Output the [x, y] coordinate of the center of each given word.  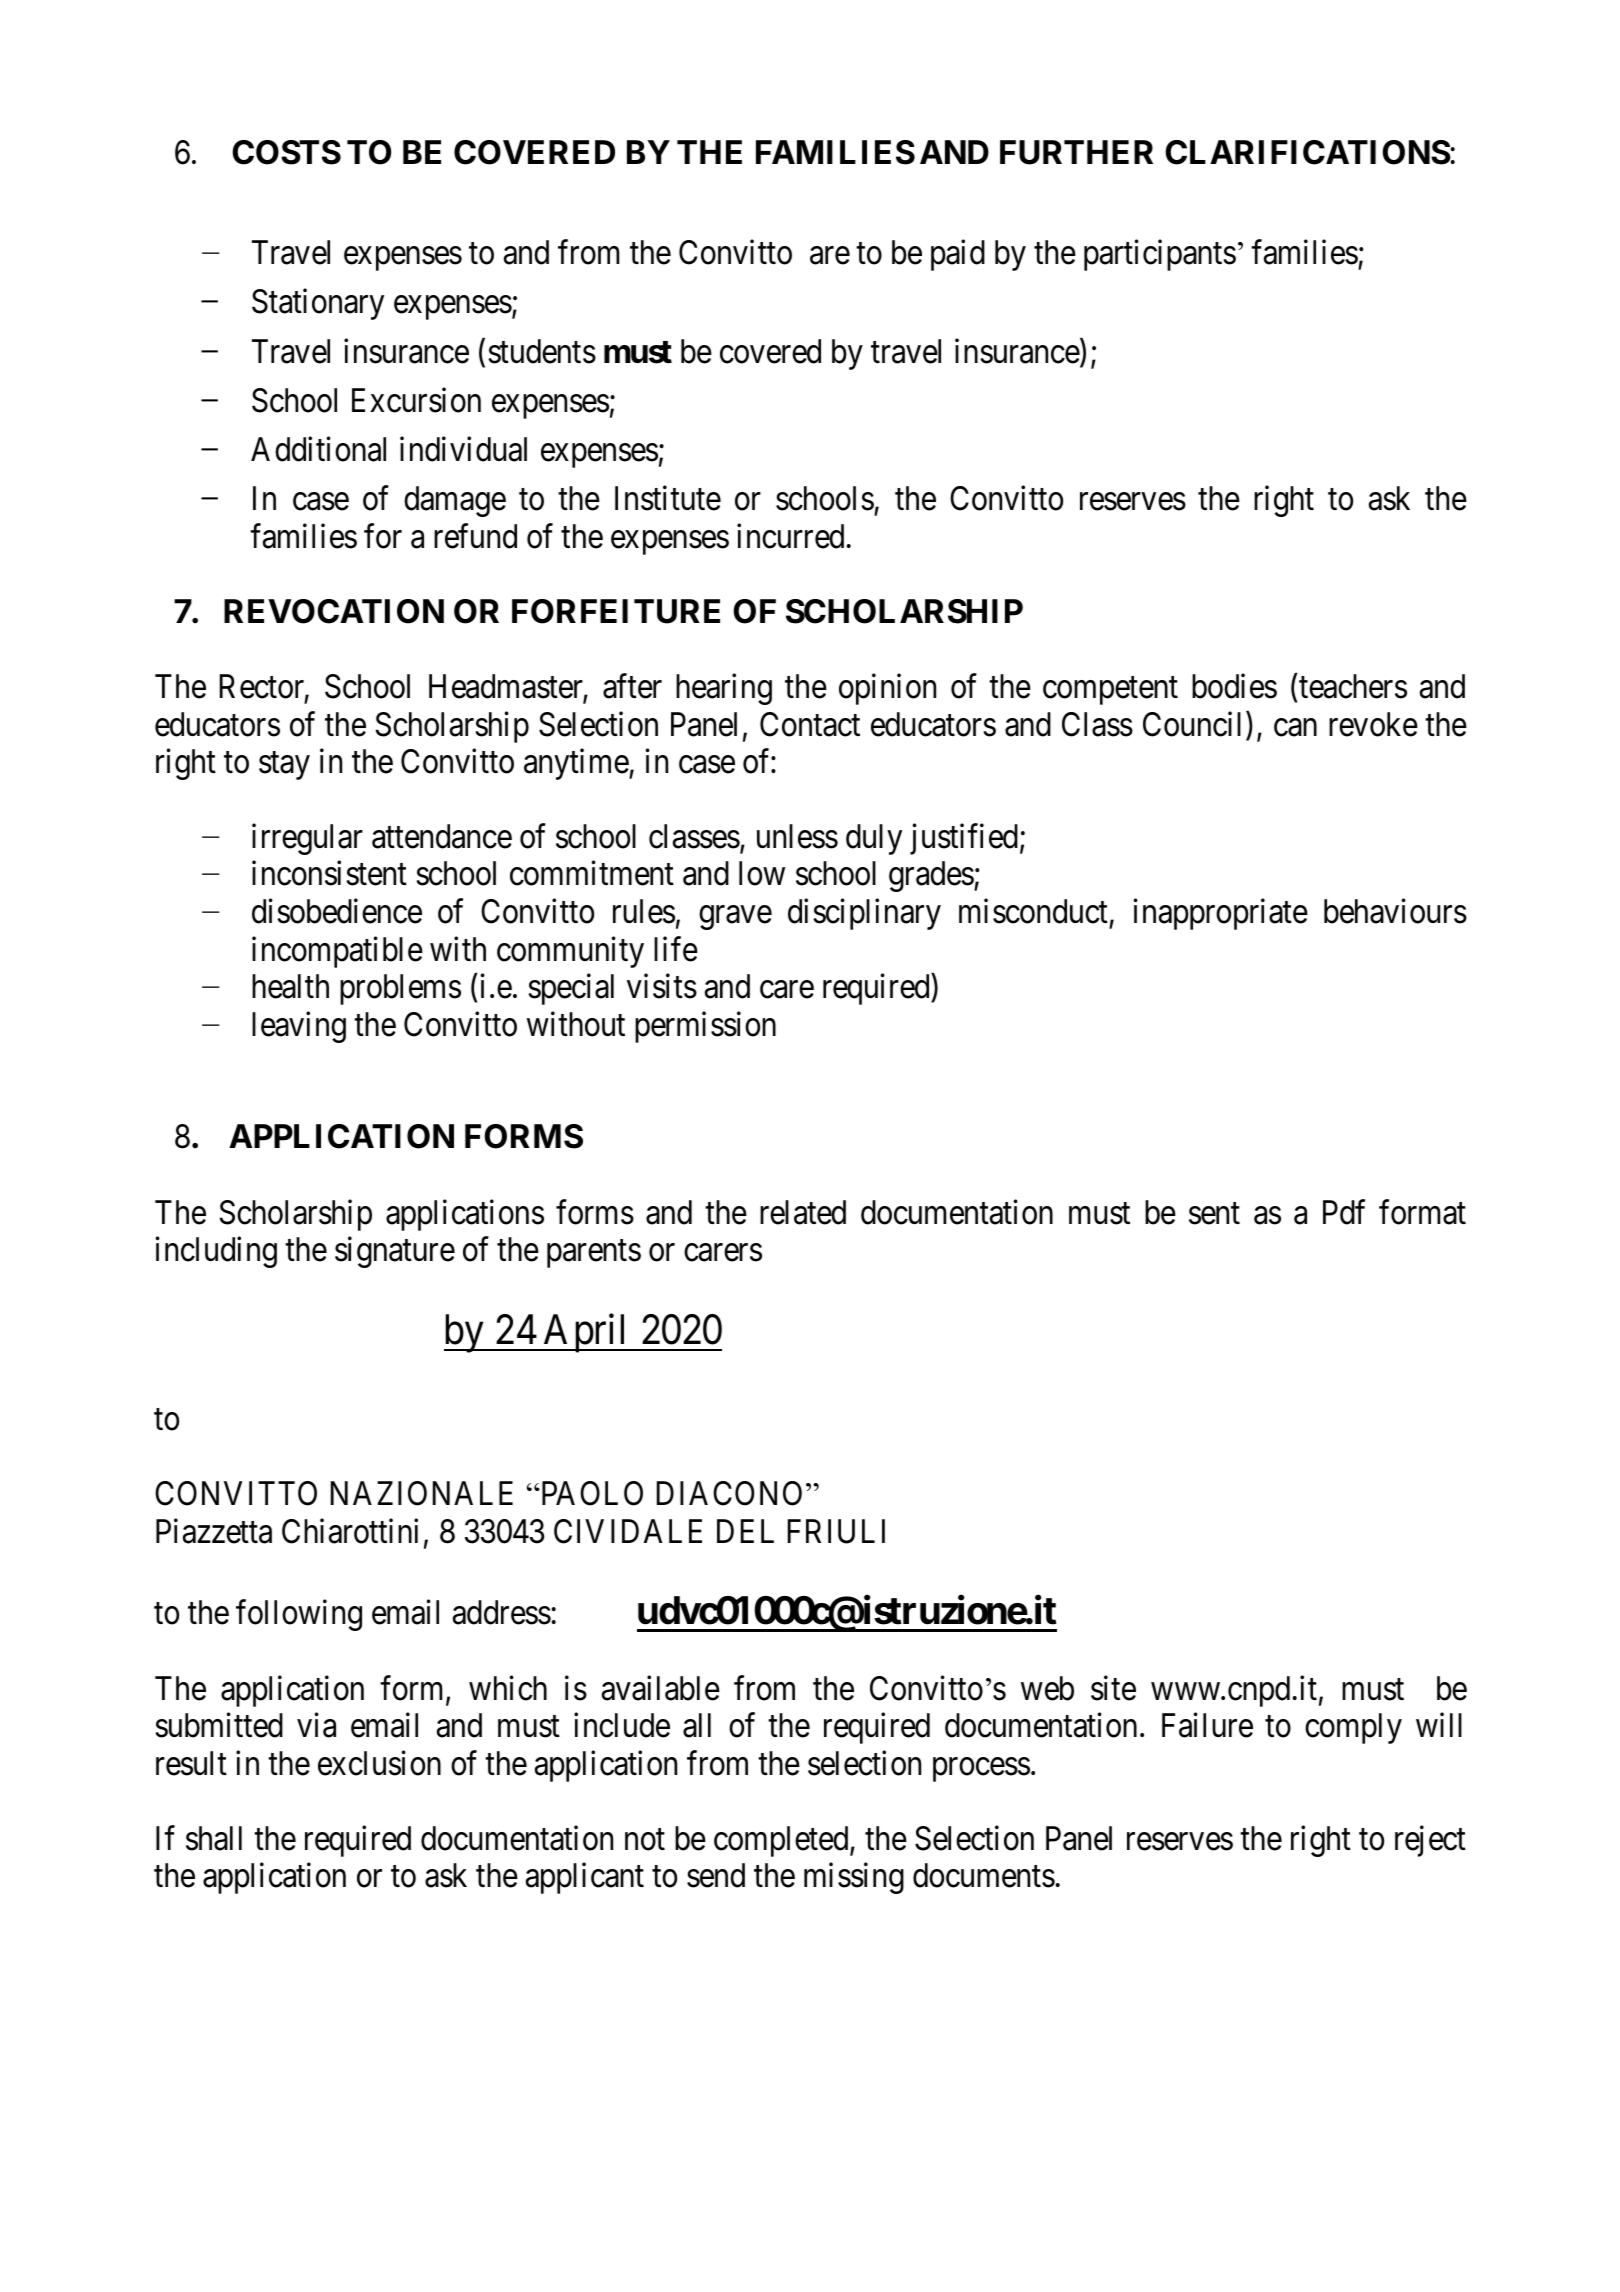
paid [958, 255]
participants [1160, 255]
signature [395, 1252]
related [803, 1212]
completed [782, 1841]
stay [284, 766]
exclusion [379, 1763]
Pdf [1344, 1212]
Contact [810, 724]
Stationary [318, 304]
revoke [1373, 724]
